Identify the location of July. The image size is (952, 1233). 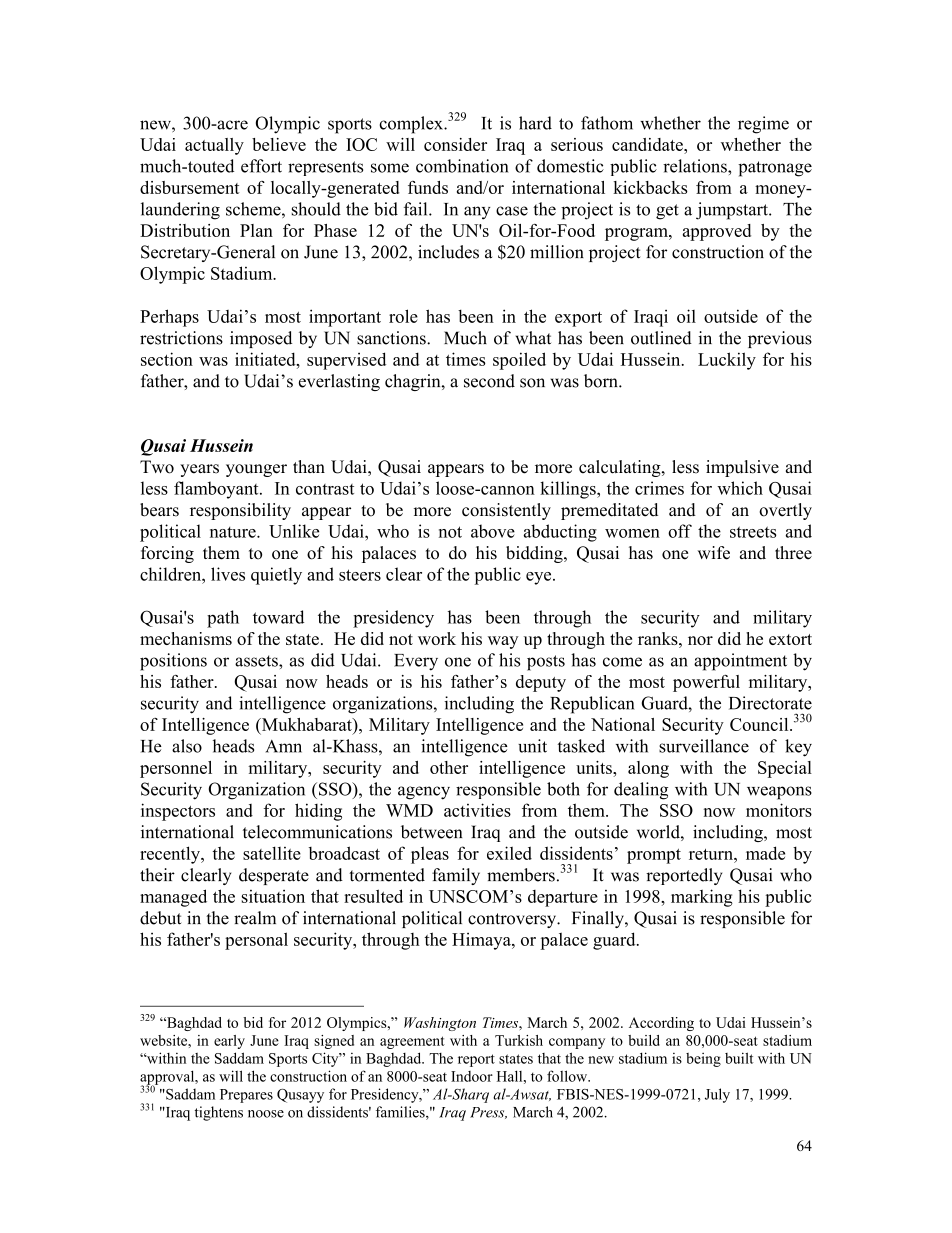
(717, 1095).
